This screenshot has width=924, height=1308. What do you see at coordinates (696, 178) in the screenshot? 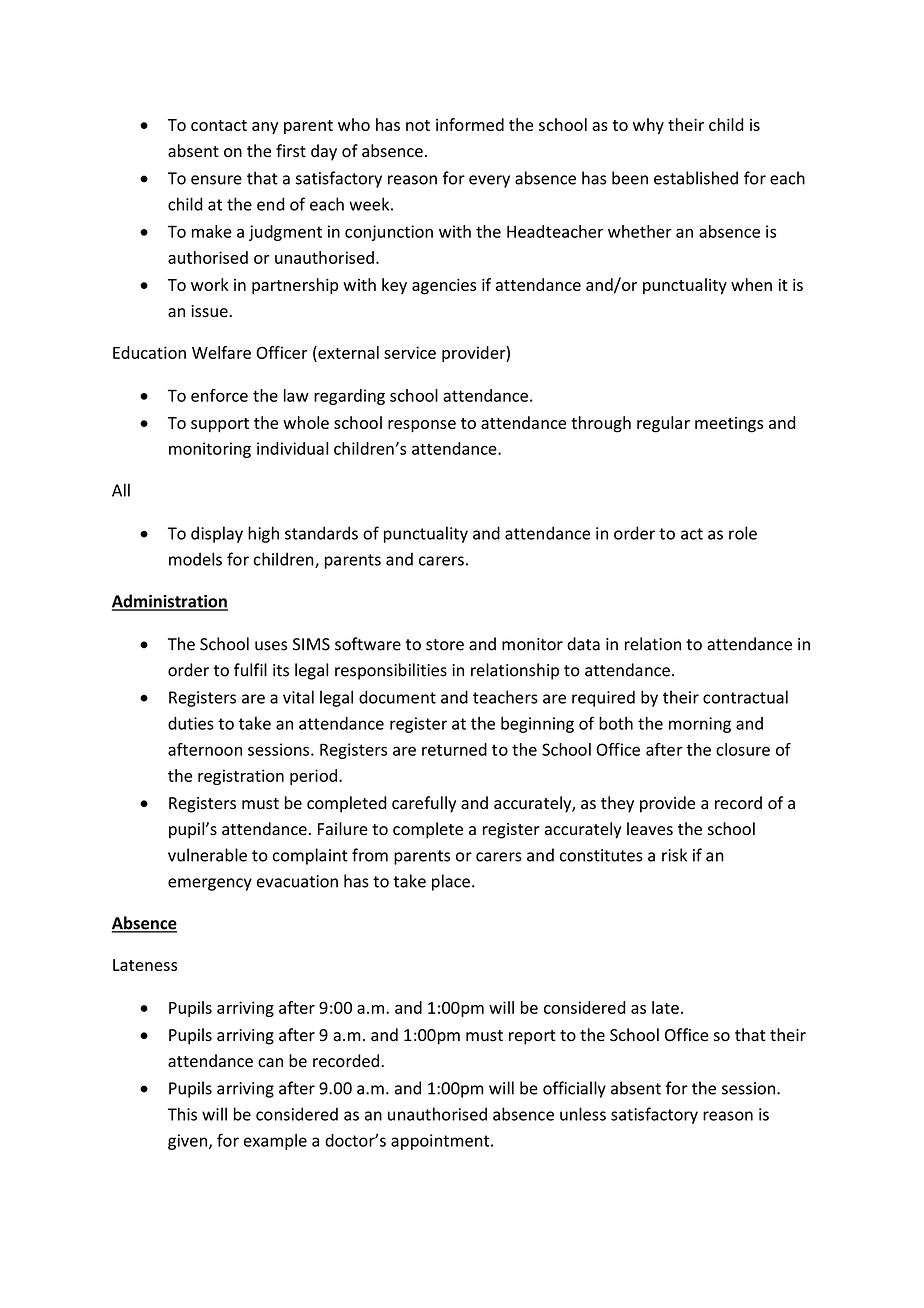
I see `established` at bounding box center [696, 178].
